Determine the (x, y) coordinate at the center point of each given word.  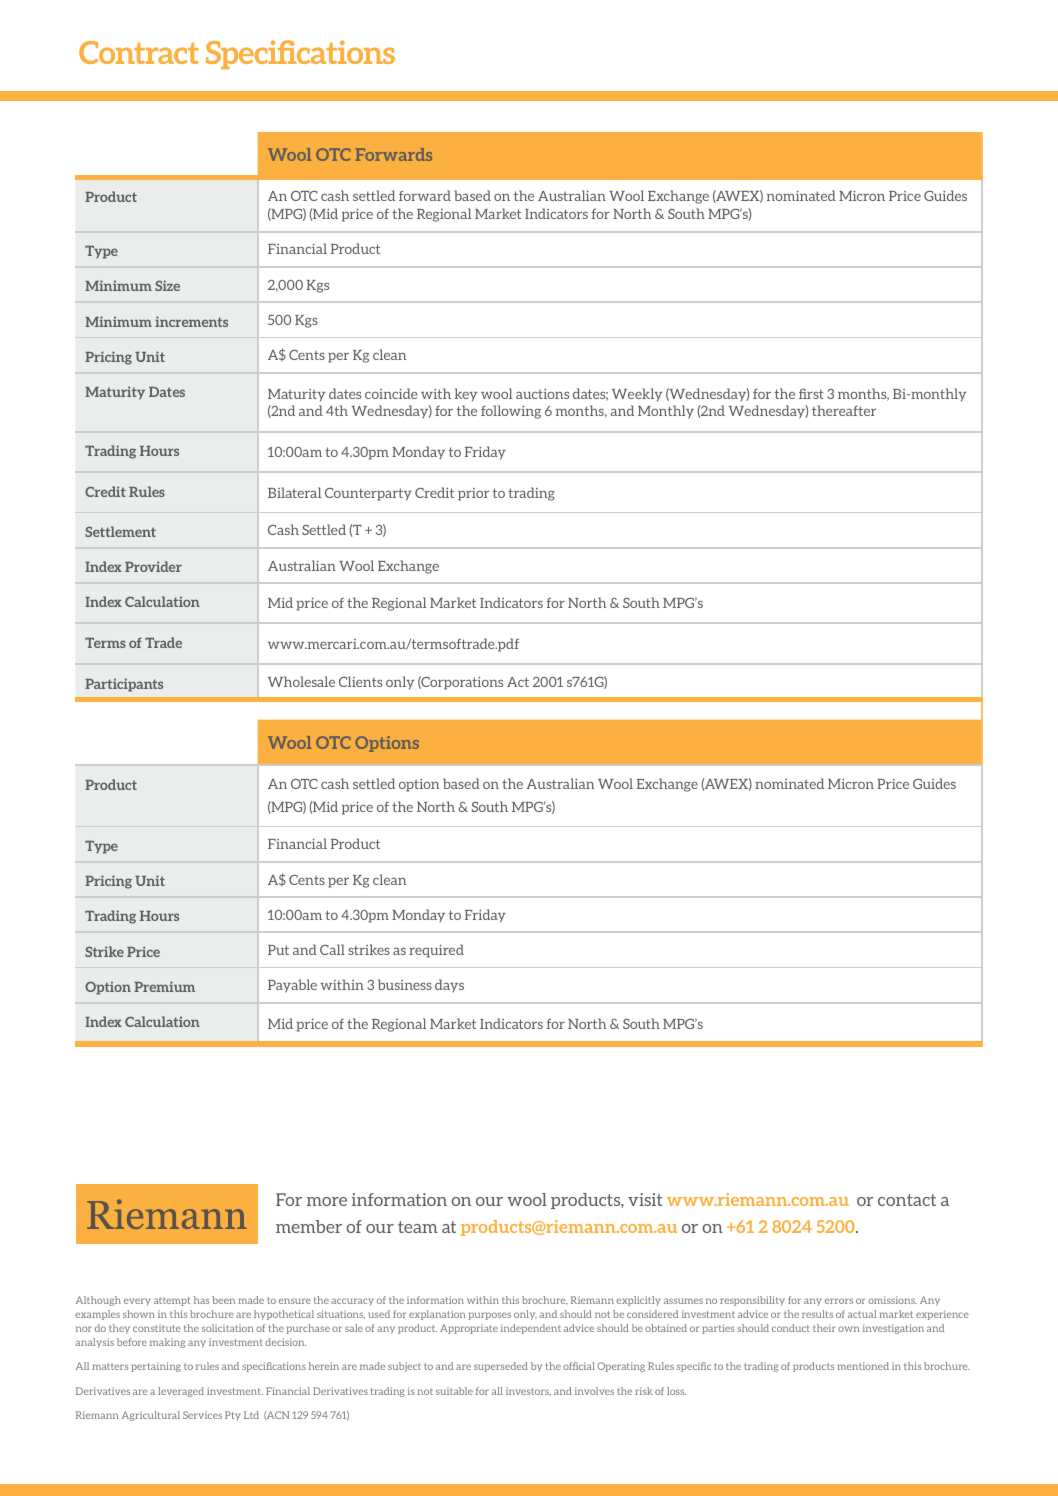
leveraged (181, 1392)
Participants (124, 685)
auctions (542, 394)
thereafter (844, 410)
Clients (360, 681)
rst (815, 394)
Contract (139, 52)
